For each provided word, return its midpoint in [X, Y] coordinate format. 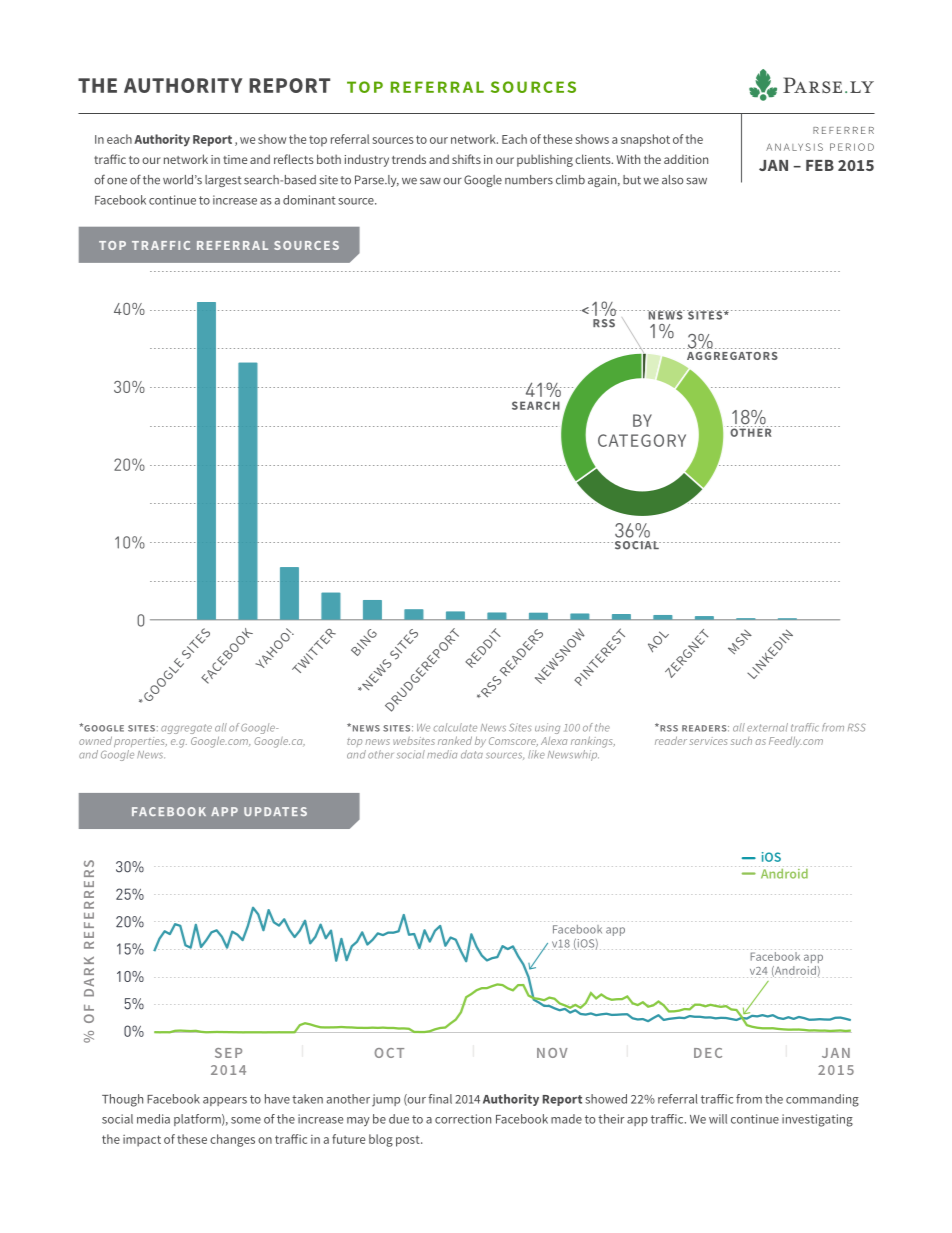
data [472, 754]
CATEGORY [642, 440]
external [767, 727]
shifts [466, 159]
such [741, 741]
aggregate [186, 729]
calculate [455, 727]
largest [223, 181]
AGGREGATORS [732, 356]
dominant [309, 200]
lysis [807, 147]
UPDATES [275, 811]
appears [225, 1101]
